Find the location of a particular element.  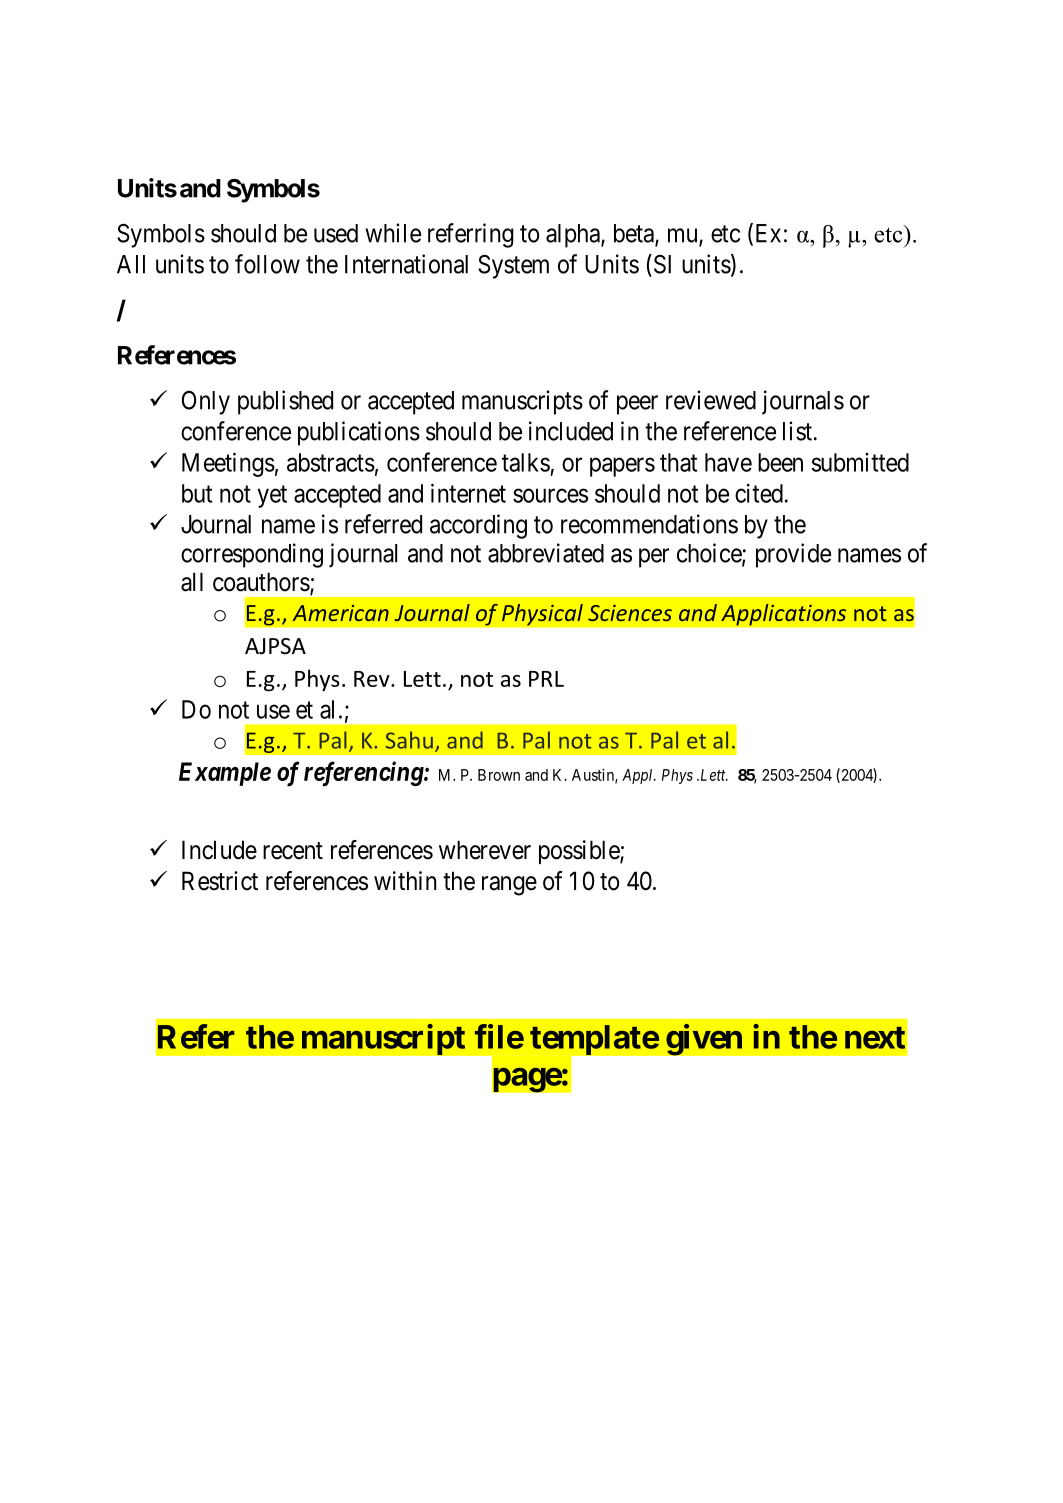

Restrict is located at coordinates (220, 881).
